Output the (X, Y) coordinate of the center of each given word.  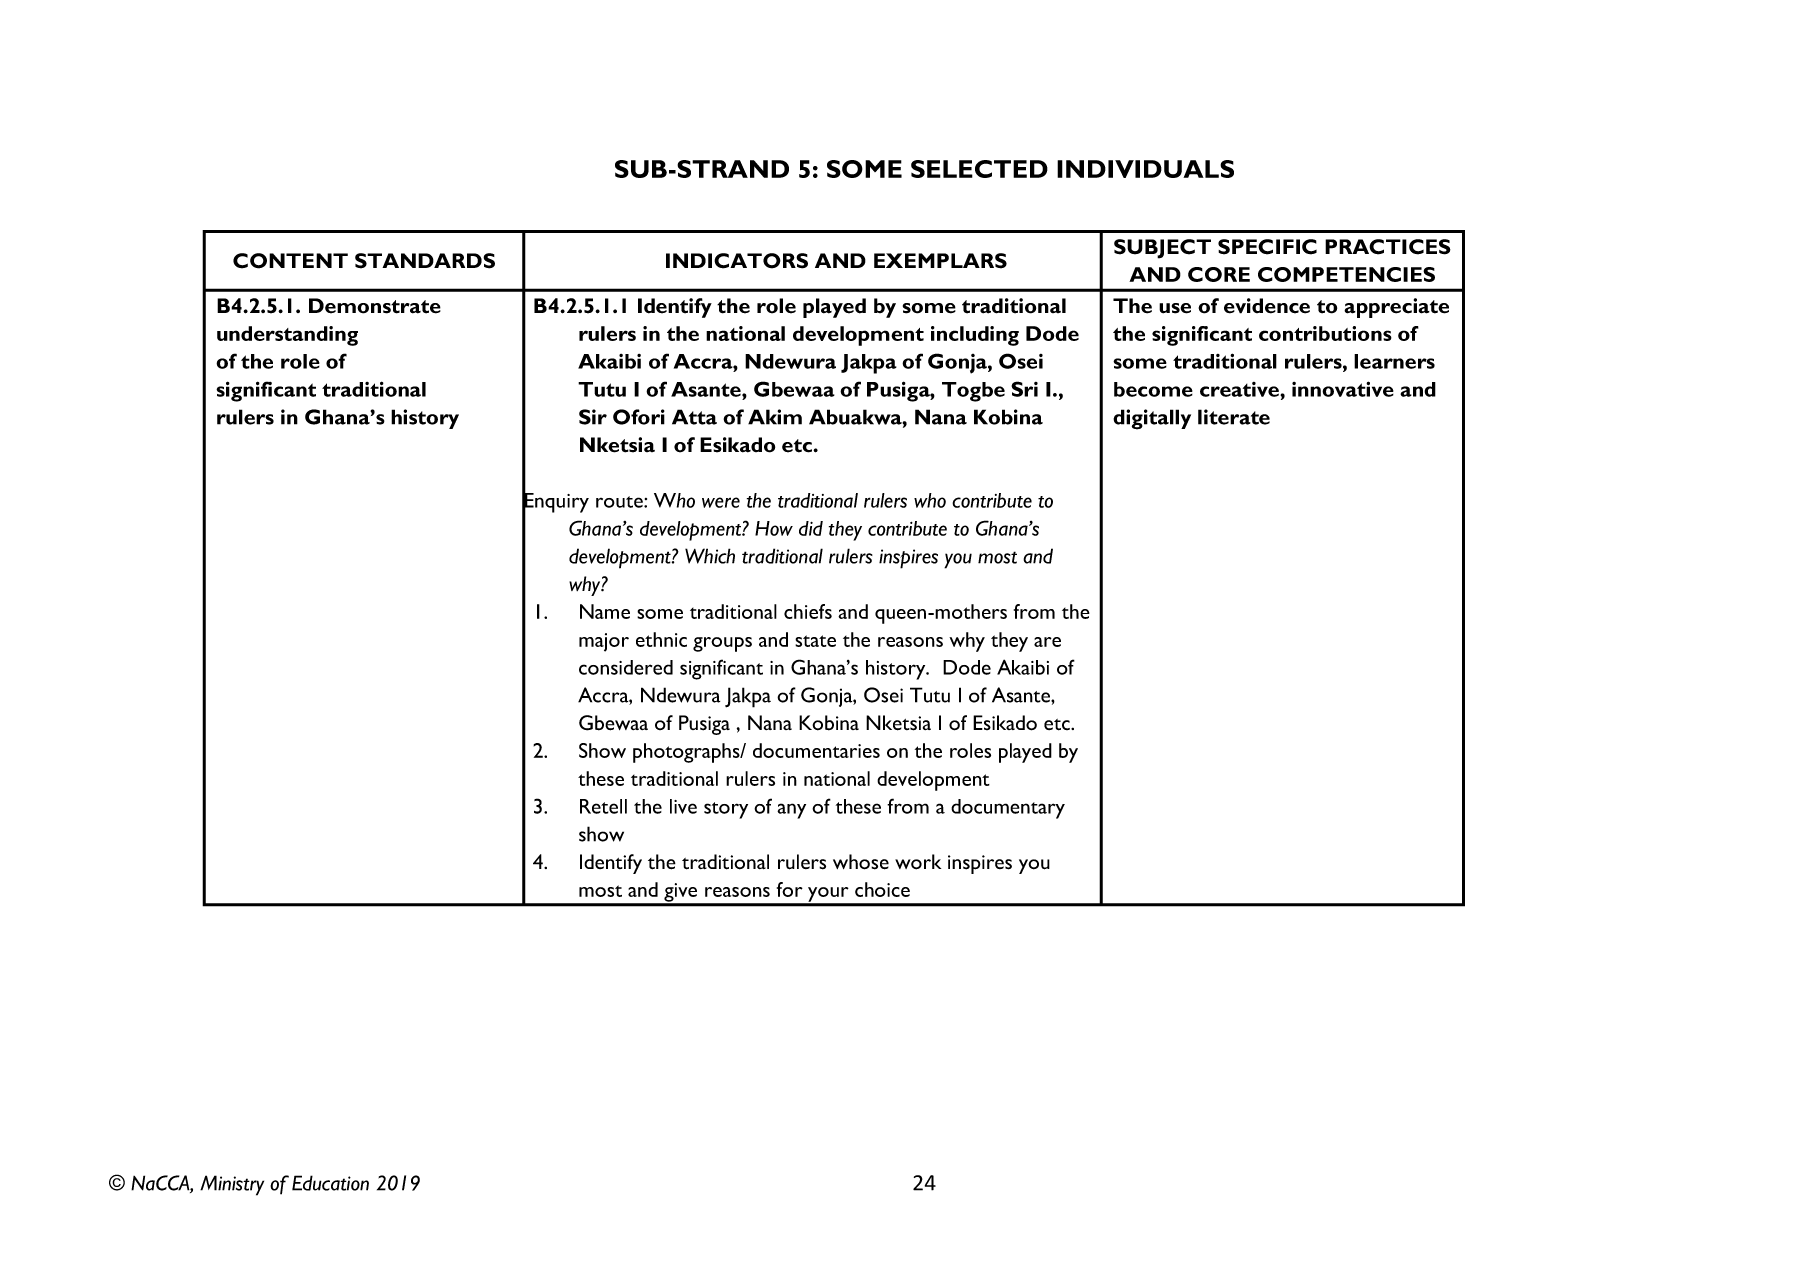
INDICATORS (737, 261)
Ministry (232, 1185)
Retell (603, 806)
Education (330, 1183)
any (791, 811)
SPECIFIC (1267, 247)
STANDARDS (425, 261)
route (620, 502)
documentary (1008, 809)
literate (1234, 417)
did (811, 528)
